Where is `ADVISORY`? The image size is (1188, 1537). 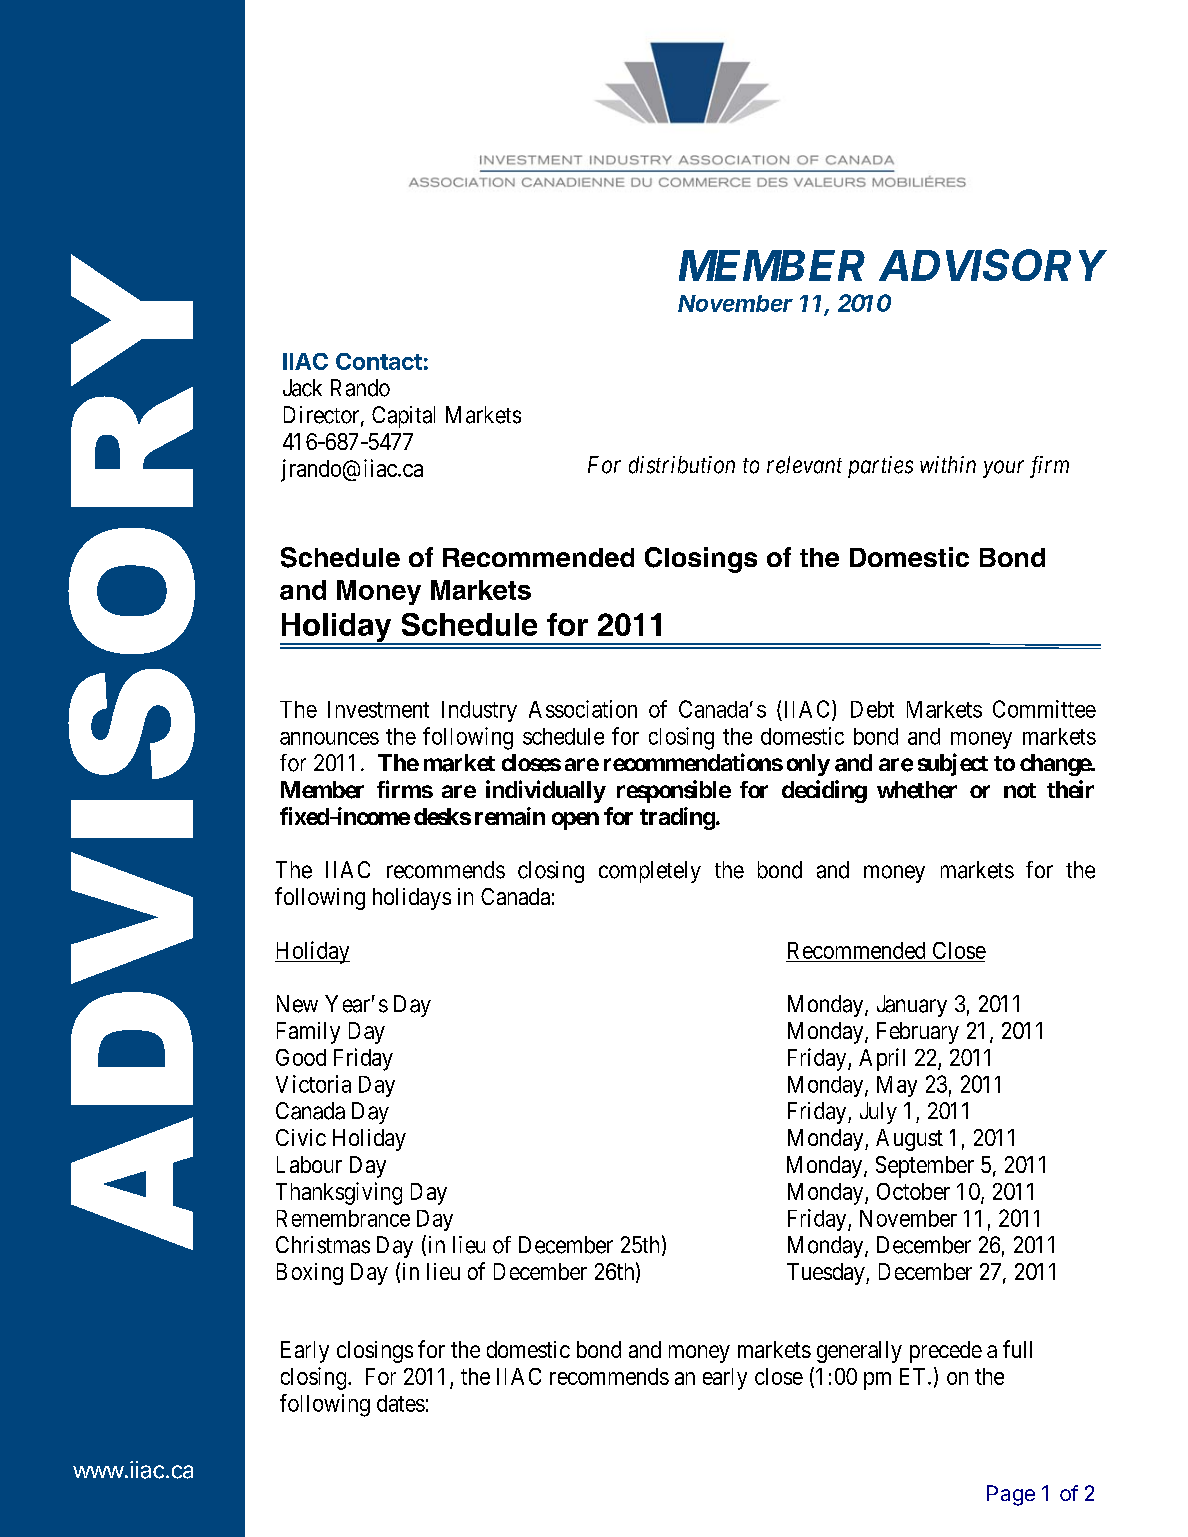
ADVISORY is located at coordinates (993, 265).
